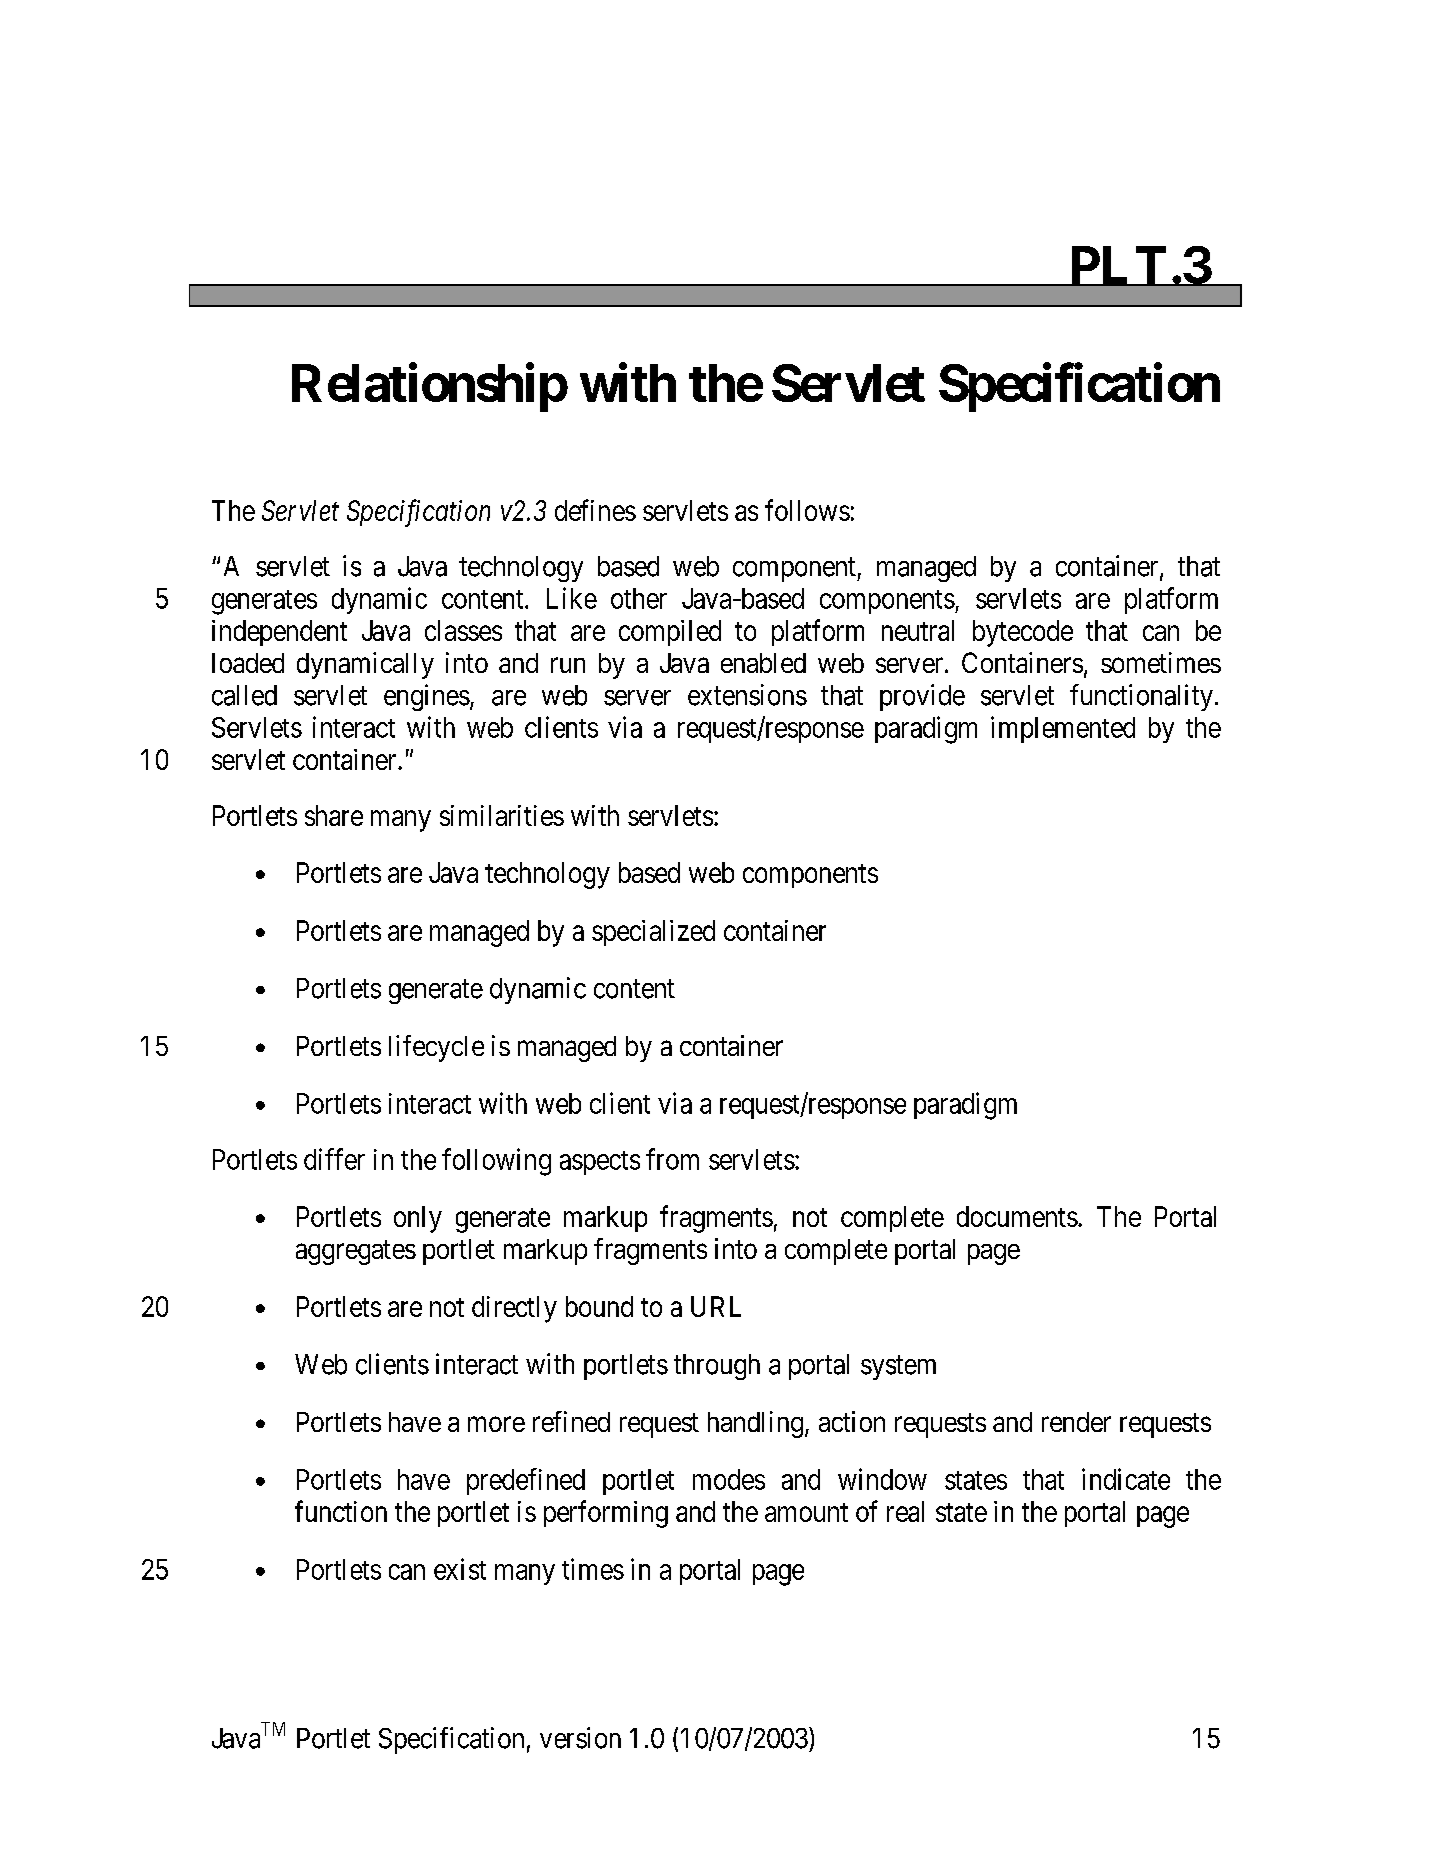 This screenshot has height=1851, width=1430. Describe the element at coordinates (639, 598) in the screenshot. I see `other` at that location.
